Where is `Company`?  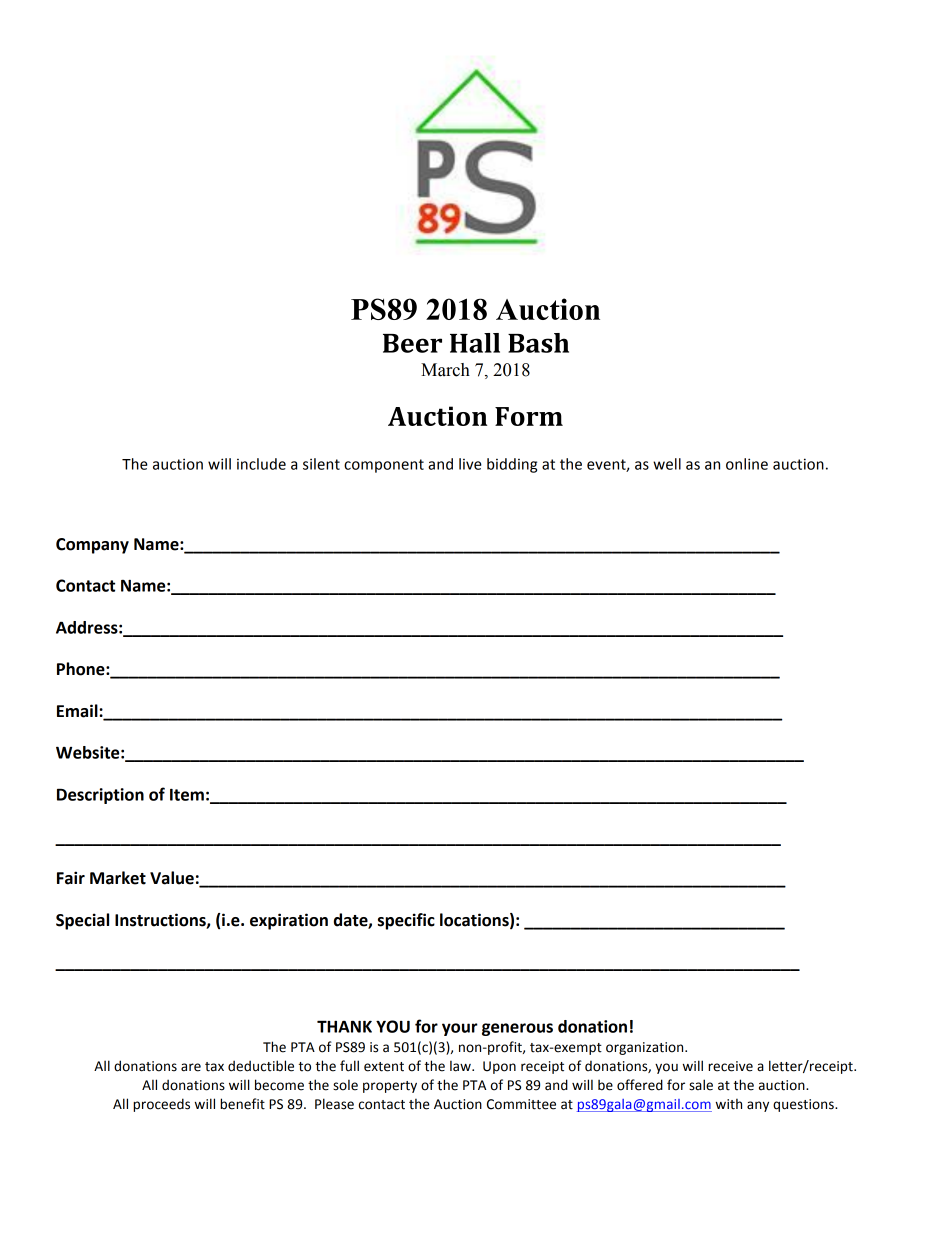
Company is located at coordinates (92, 546).
